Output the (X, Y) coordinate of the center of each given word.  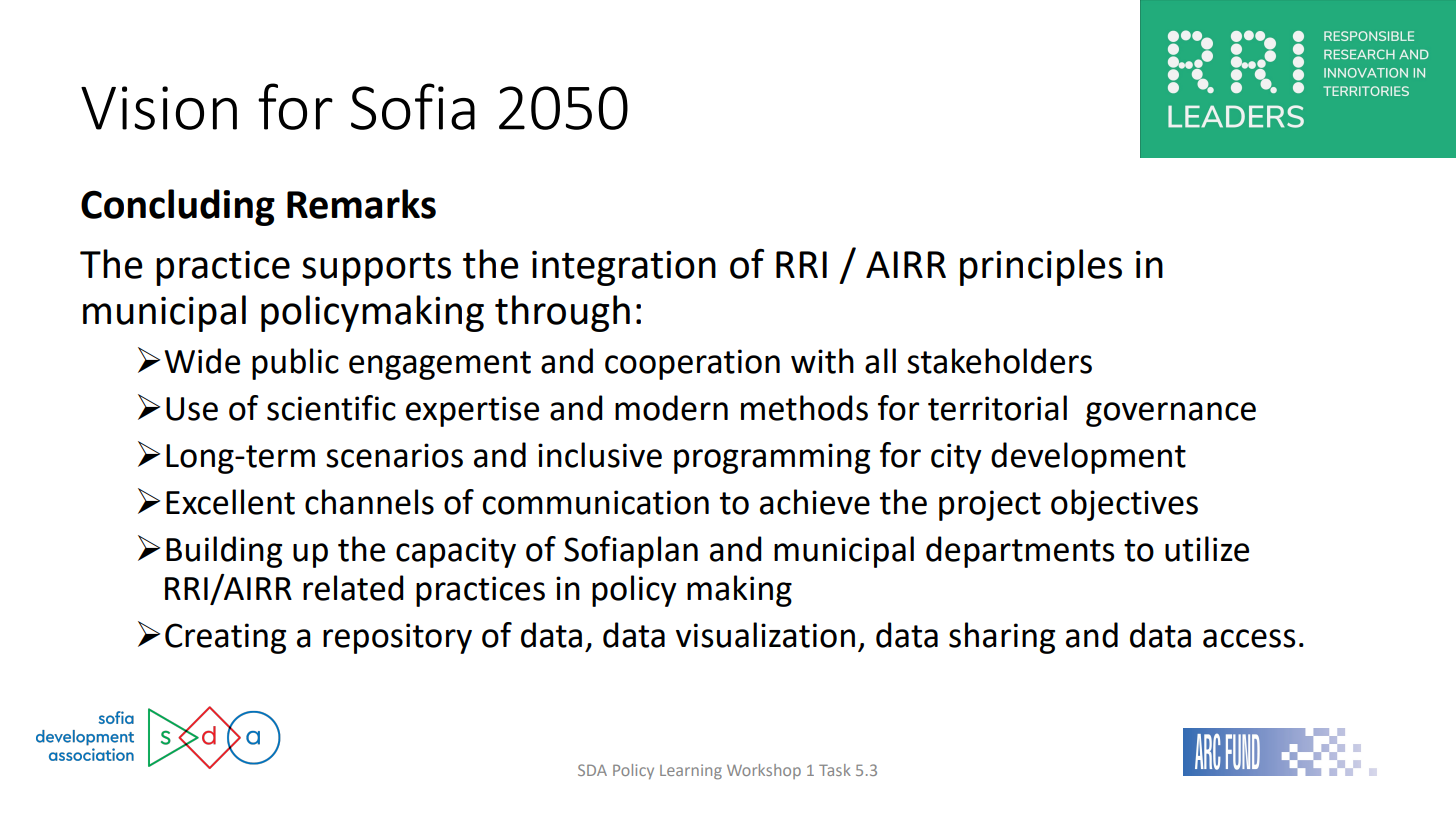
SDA (592, 770)
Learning (691, 772)
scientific (331, 408)
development (1088, 458)
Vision (159, 108)
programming (772, 458)
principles (1041, 267)
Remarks (361, 204)
